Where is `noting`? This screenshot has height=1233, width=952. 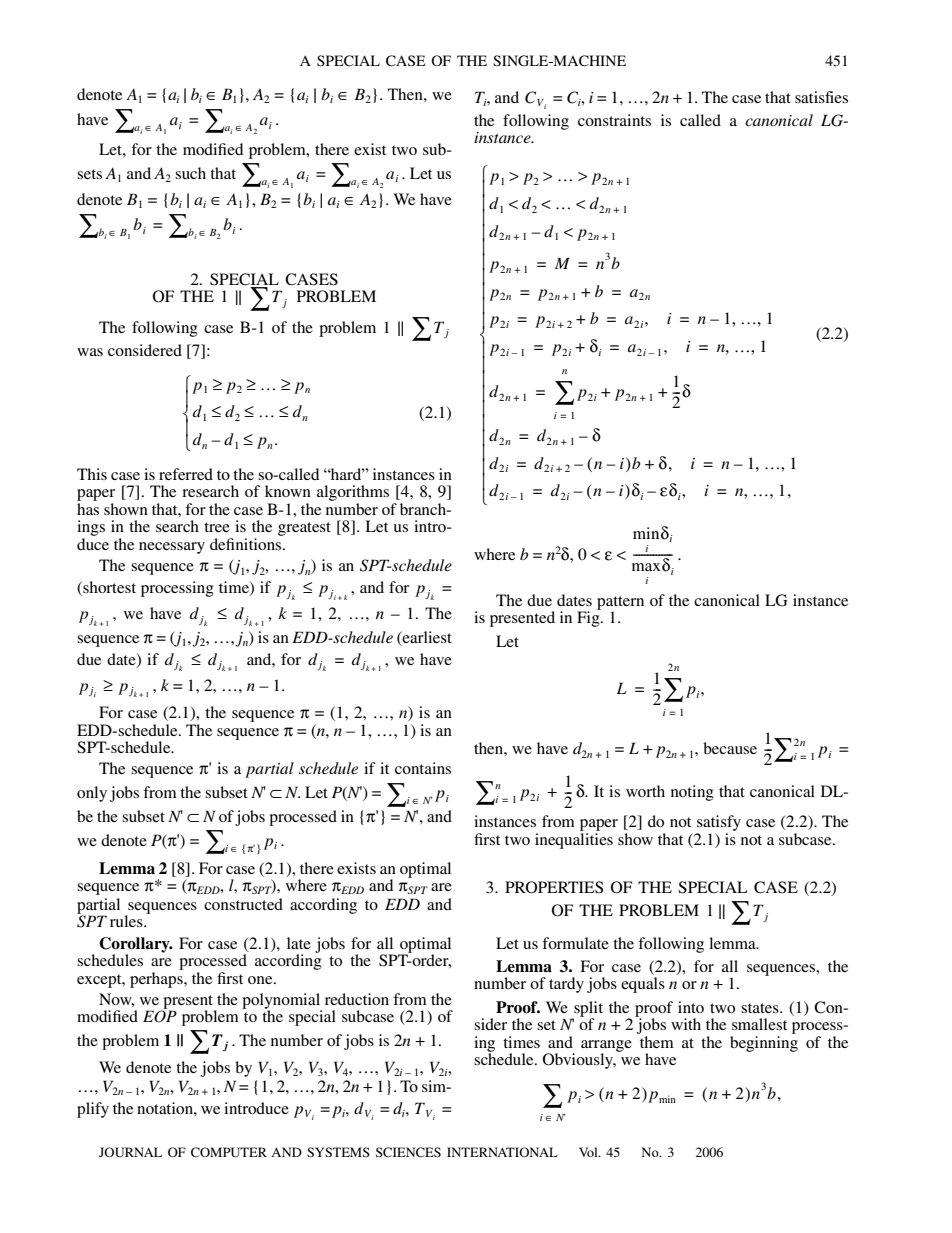
noting is located at coordinates (692, 793).
